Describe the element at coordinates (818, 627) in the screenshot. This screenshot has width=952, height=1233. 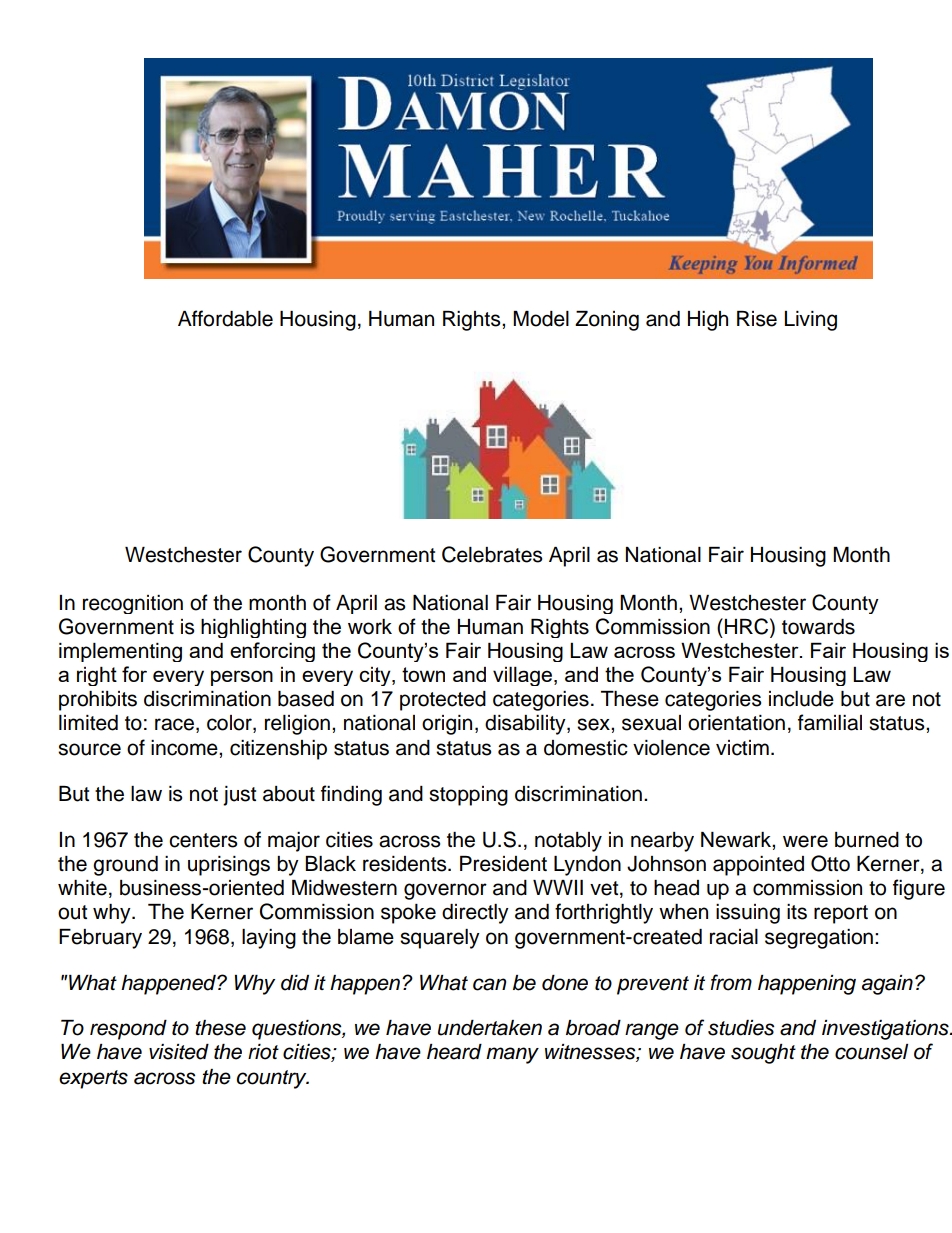
I see `towards` at that location.
